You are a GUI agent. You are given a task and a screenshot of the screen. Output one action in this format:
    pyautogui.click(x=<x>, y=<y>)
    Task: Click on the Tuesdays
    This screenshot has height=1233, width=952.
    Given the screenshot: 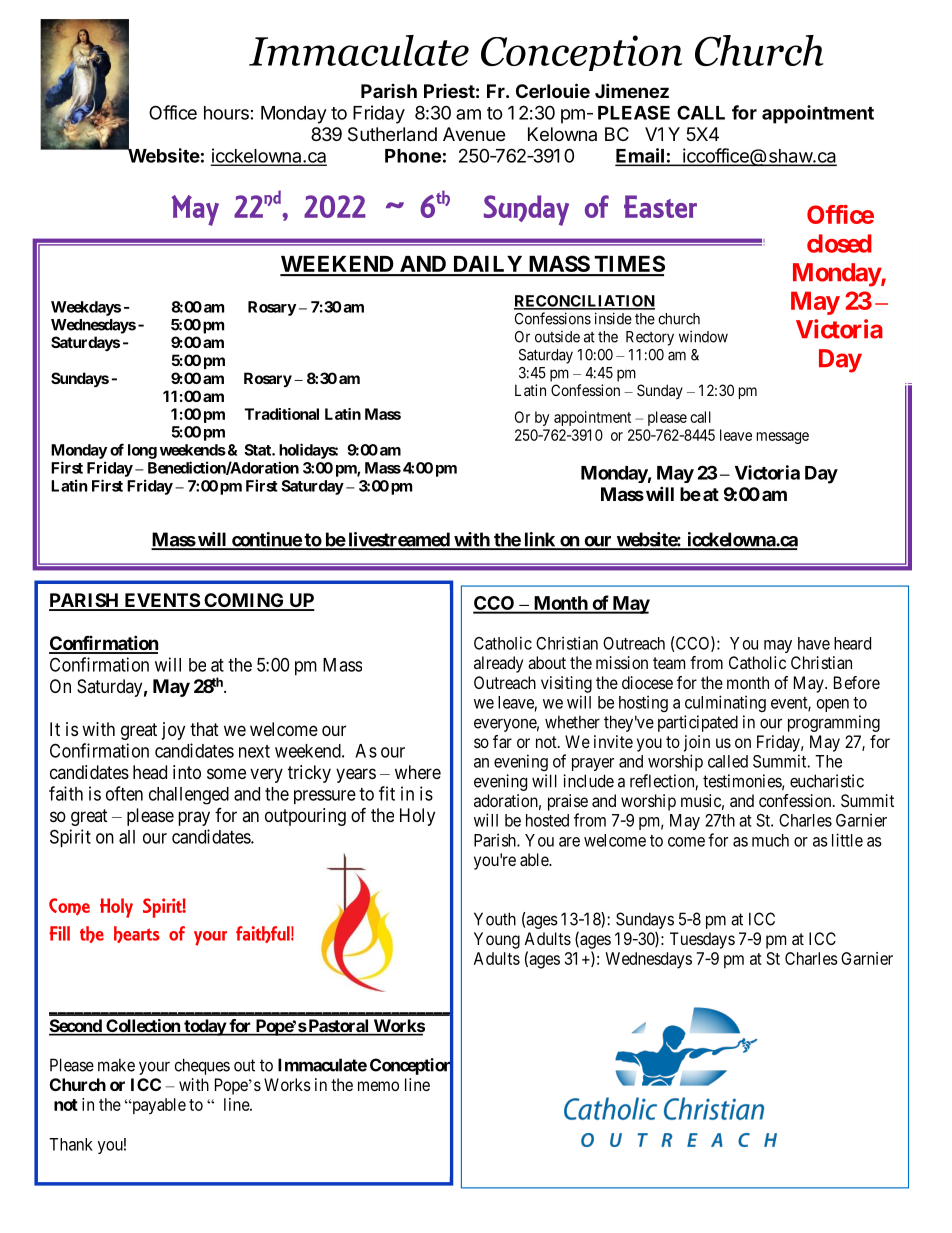 What is the action you would take?
    pyautogui.click(x=702, y=940)
